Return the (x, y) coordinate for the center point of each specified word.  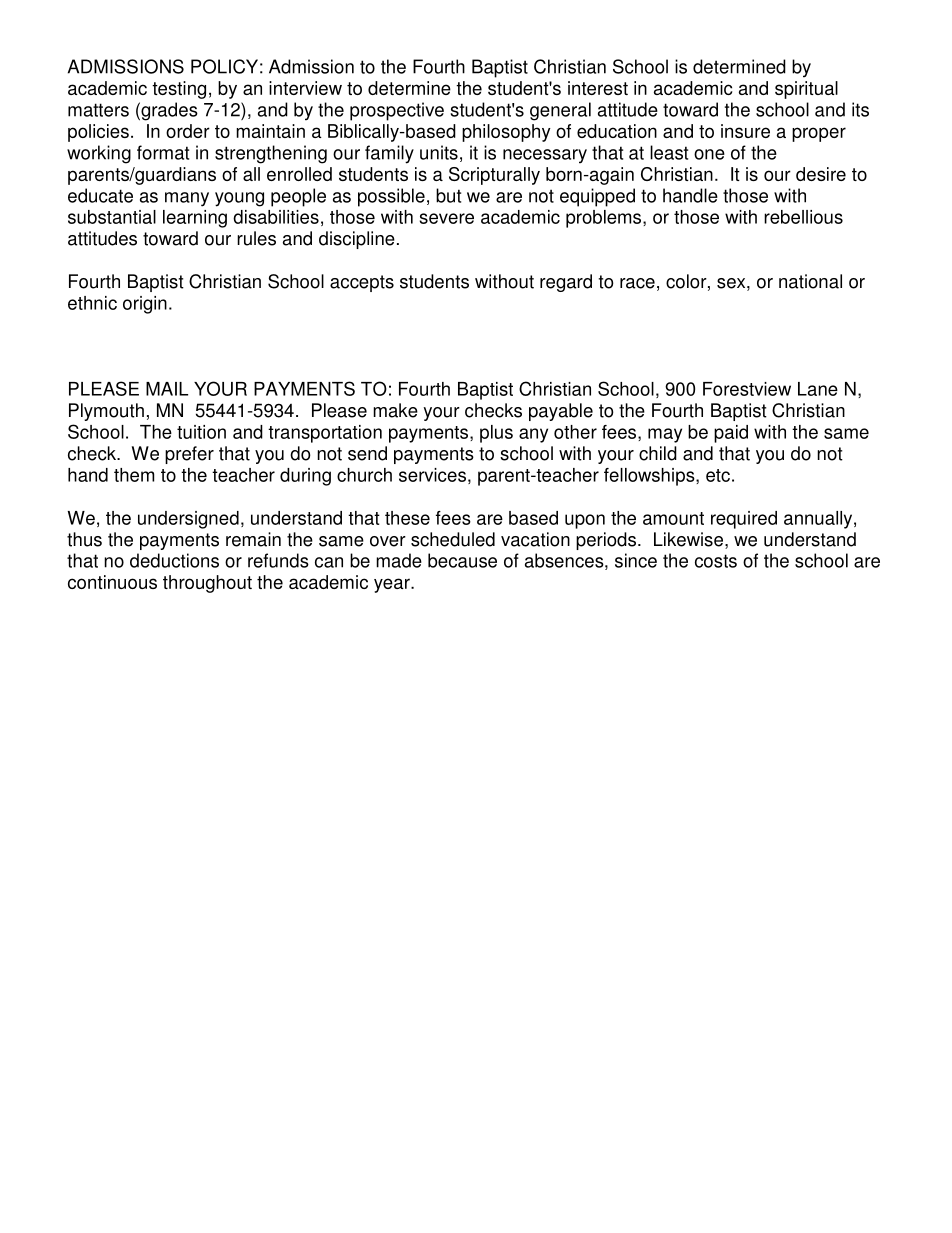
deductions (174, 560)
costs (716, 561)
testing (179, 90)
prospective (397, 111)
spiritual (806, 90)
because (462, 560)
